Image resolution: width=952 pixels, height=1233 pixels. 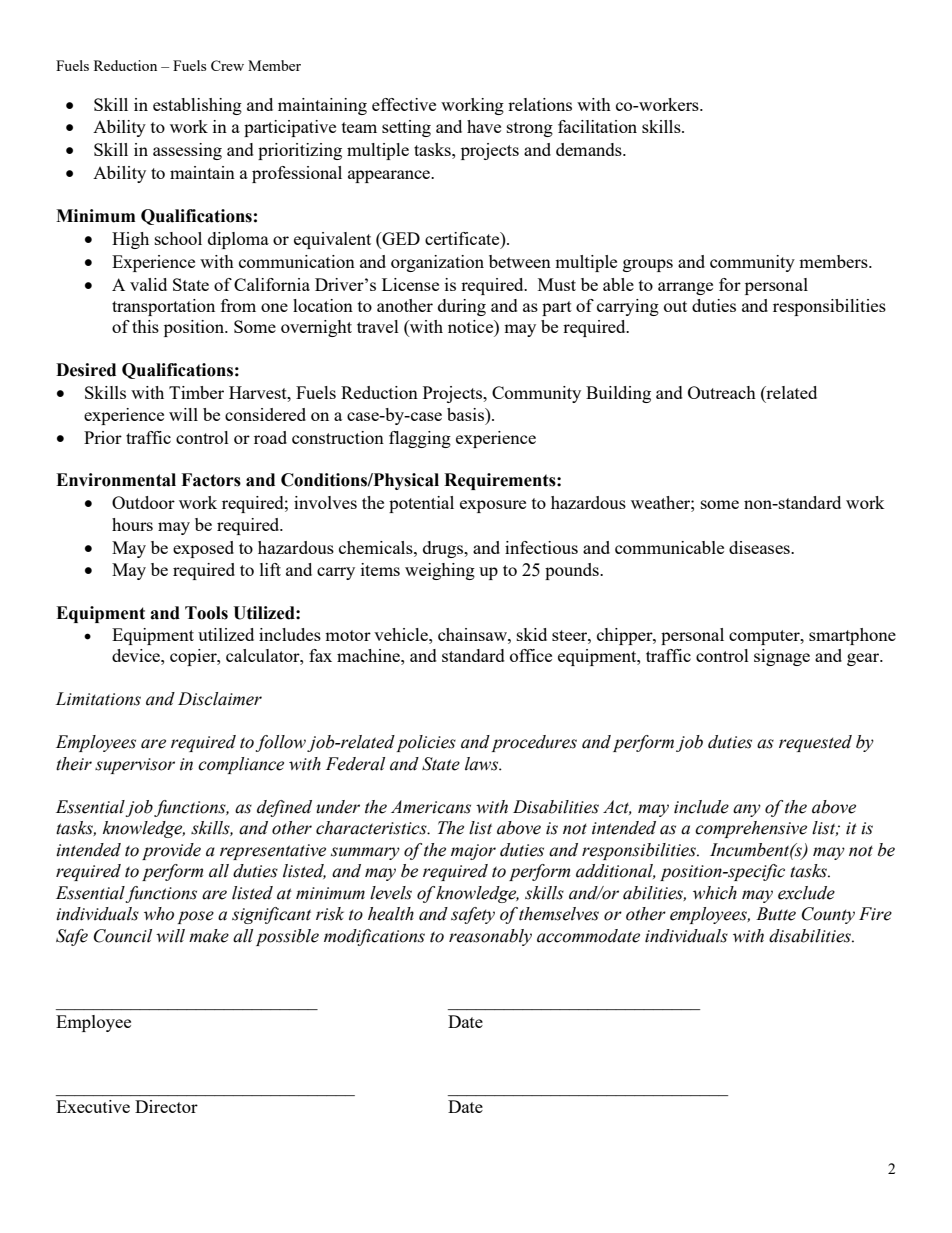 What do you see at coordinates (490, 937) in the screenshot?
I see `reasonably` at bounding box center [490, 937].
